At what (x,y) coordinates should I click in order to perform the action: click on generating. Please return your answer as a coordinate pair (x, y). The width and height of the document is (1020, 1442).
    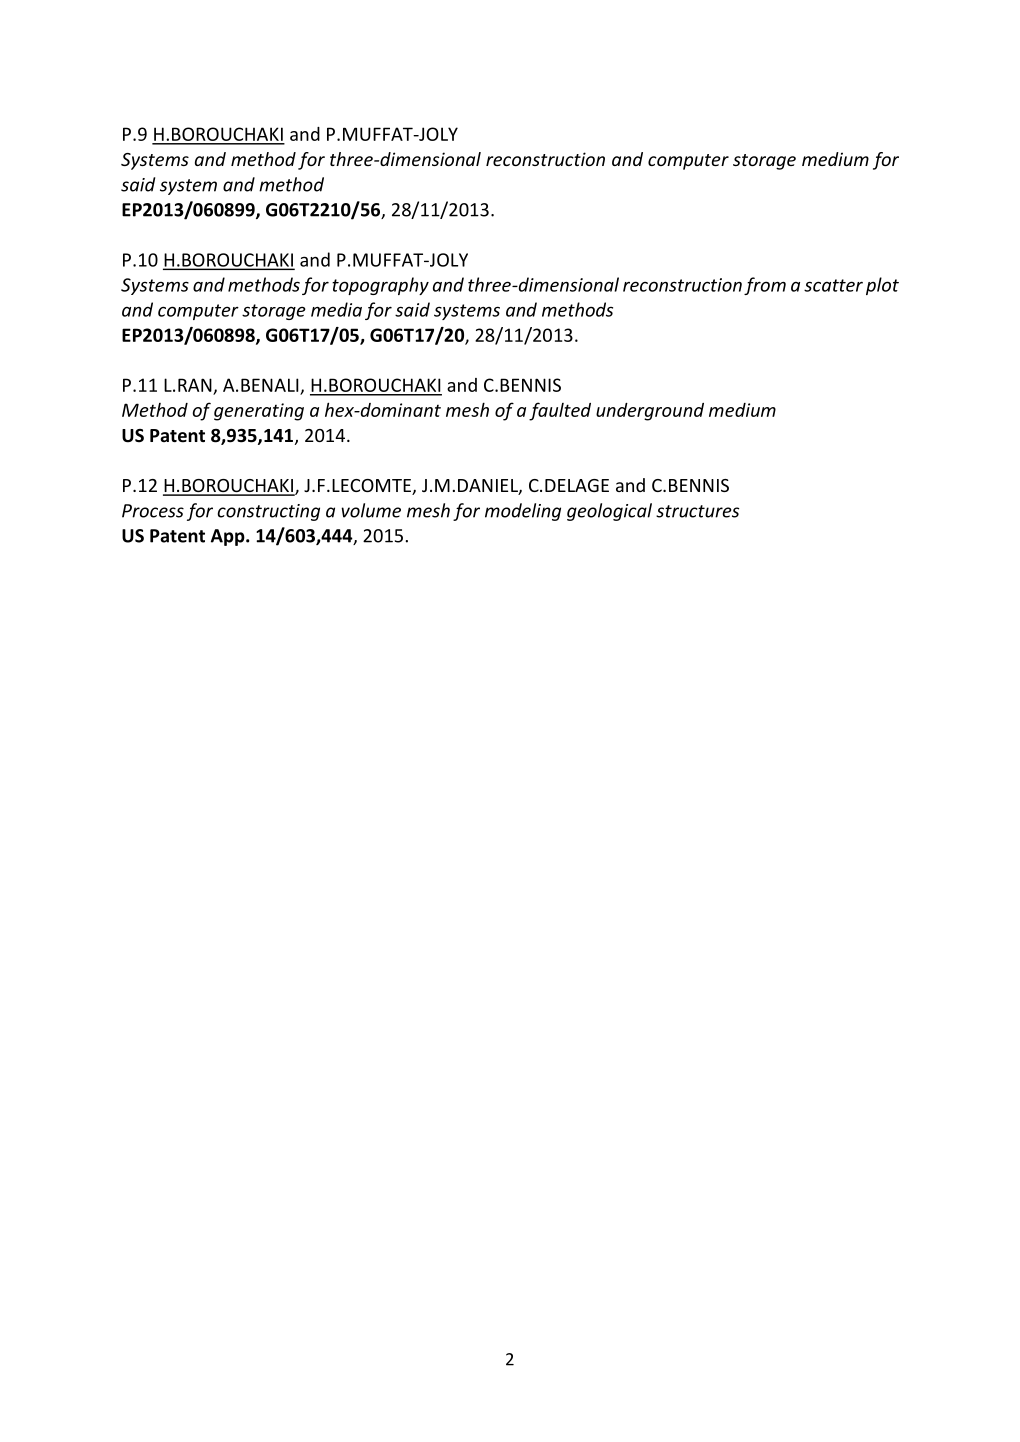
    Looking at the image, I should click on (259, 412).
